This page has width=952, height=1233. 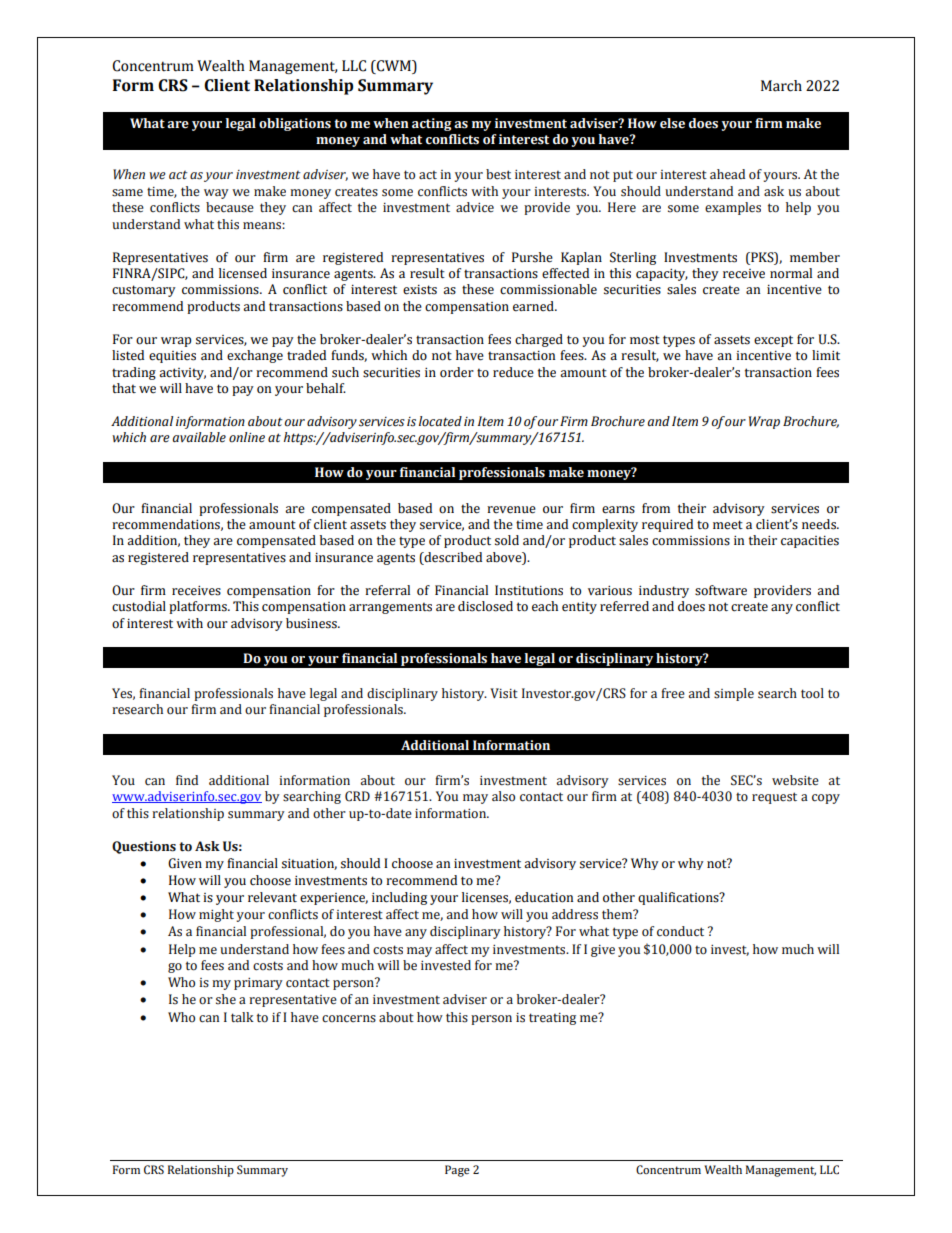 What do you see at coordinates (432, 124) in the page?
I see `acting` at bounding box center [432, 124].
